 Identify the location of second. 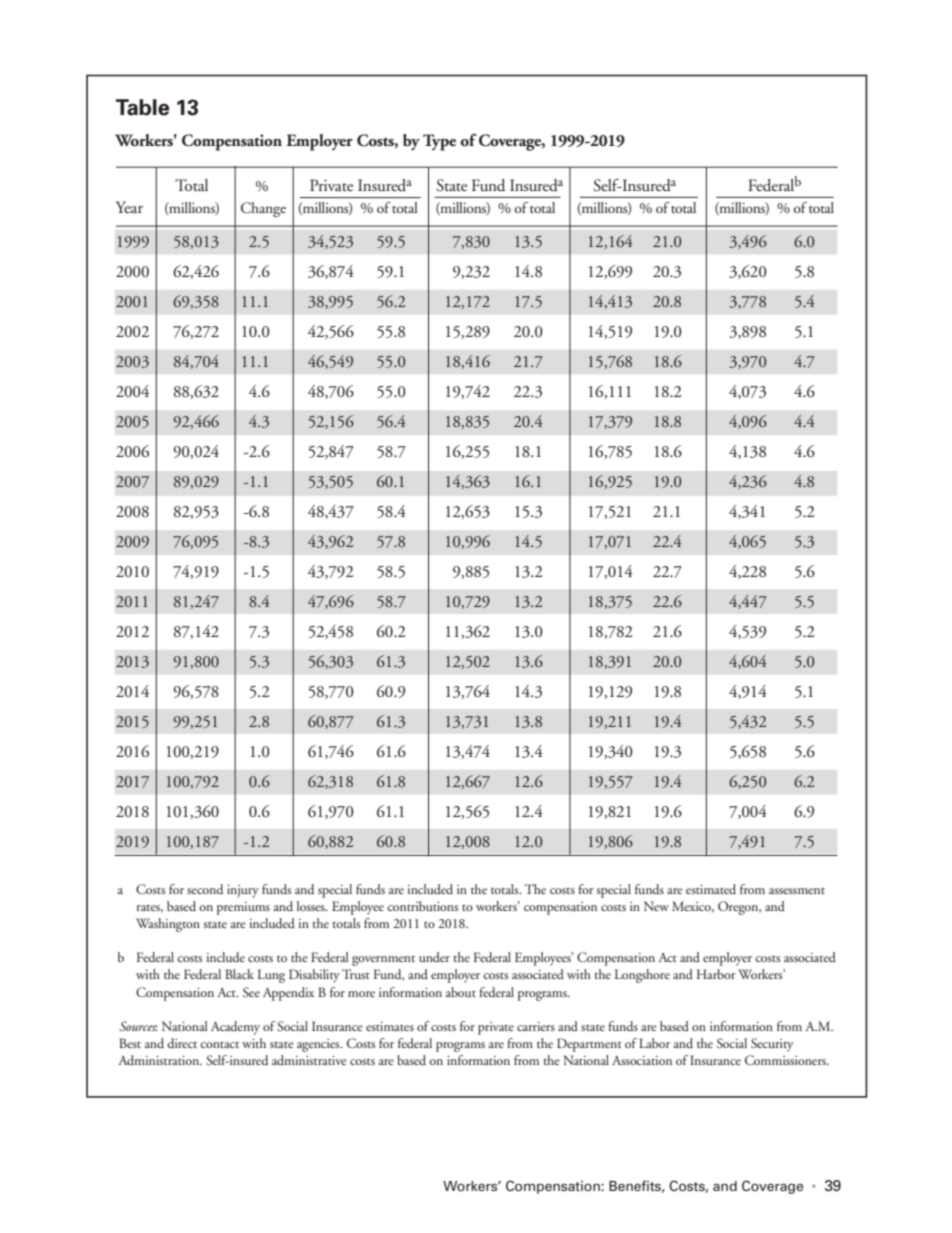
(205, 889).
